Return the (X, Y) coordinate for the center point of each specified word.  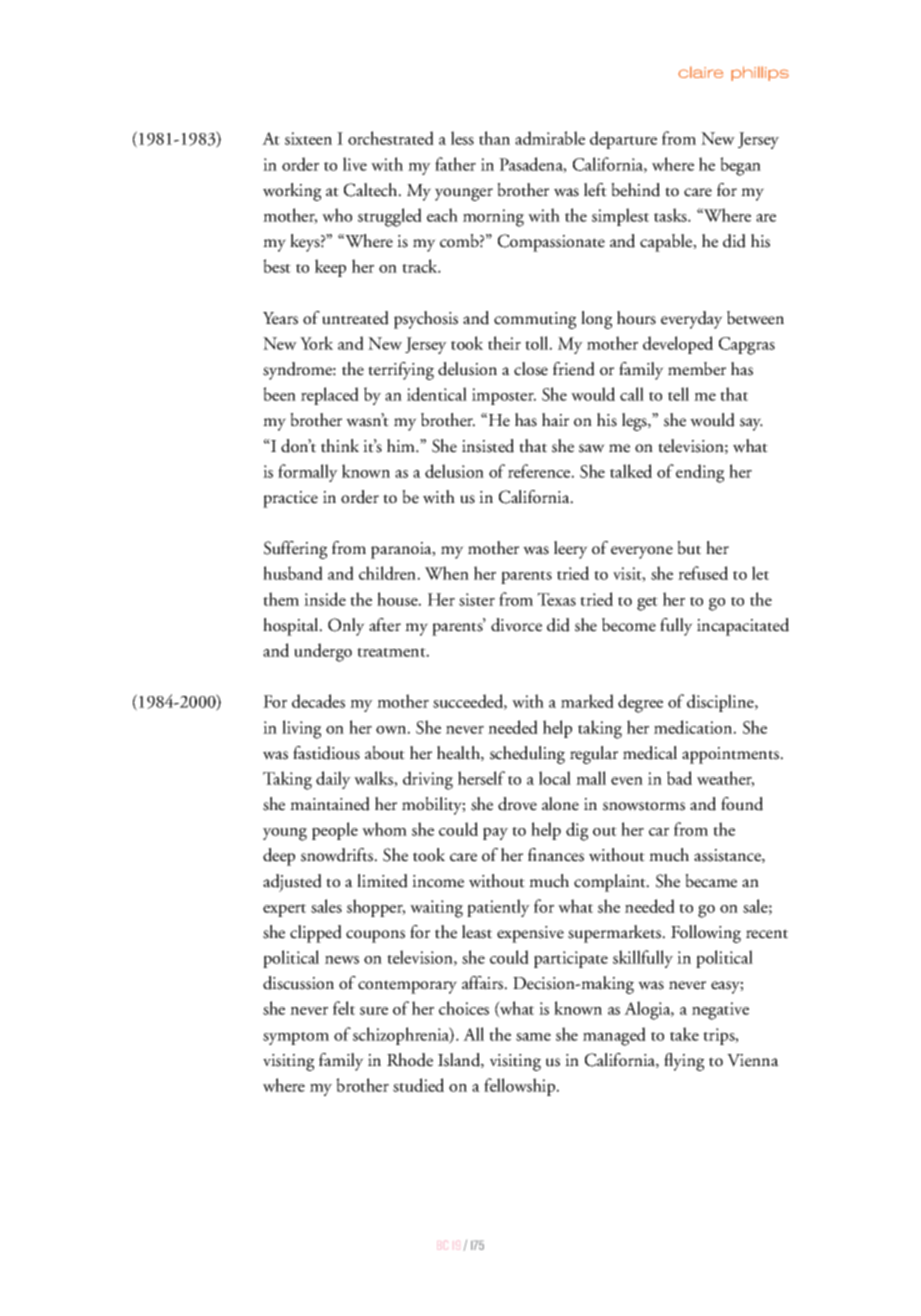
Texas (556, 599)
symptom (296, 1038)
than (494, 138)
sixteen (308, 138)
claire (700, 72)
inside (325, 599)
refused (703, 573)
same (533, 1037)
